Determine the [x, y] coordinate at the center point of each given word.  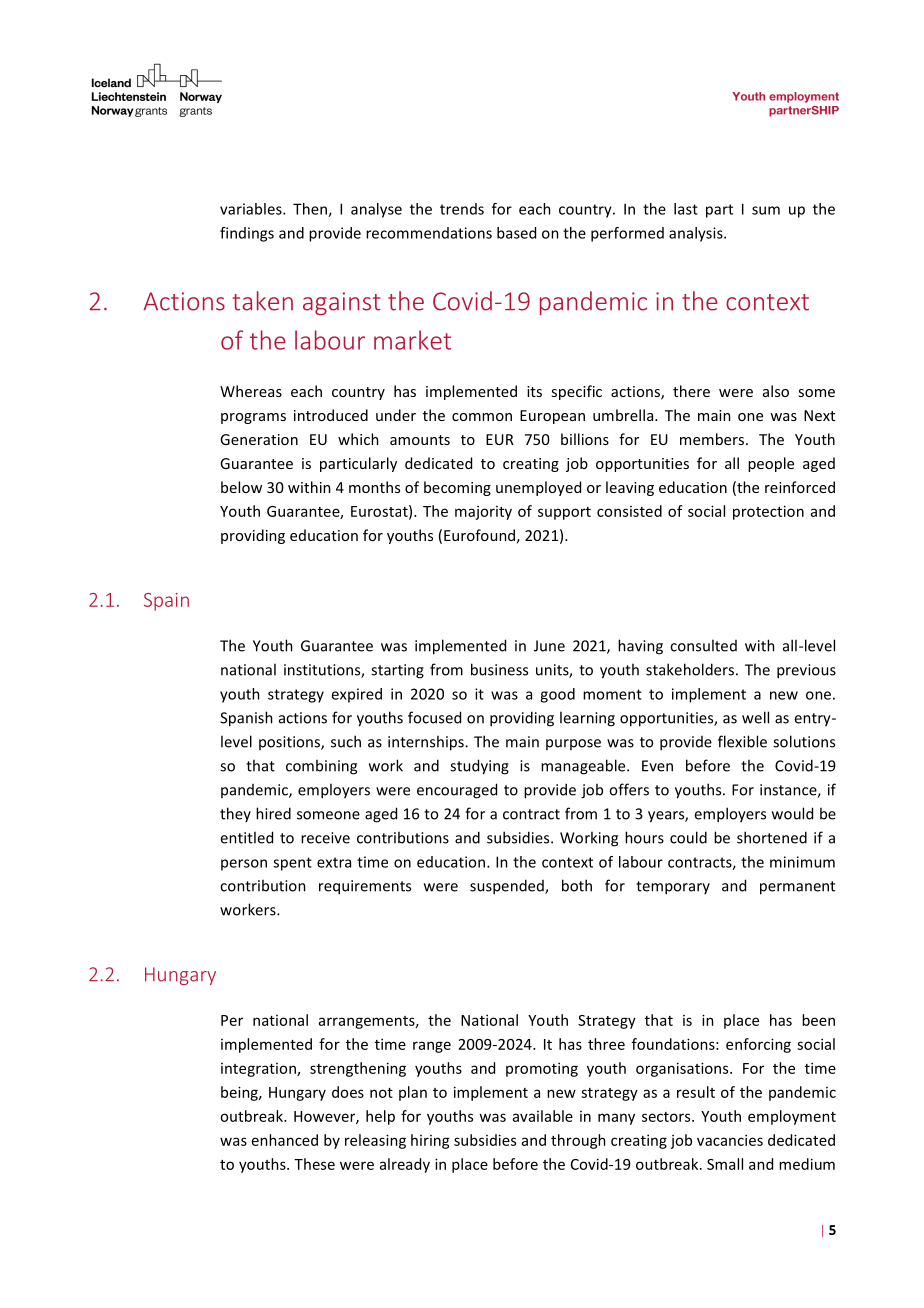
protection [768, 512]
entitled [246, 837]
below [241, 487]
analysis [697, 234]
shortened [772, 837]
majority [483, 513]
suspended [508, 887]
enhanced [285, 1140]
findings [247, 234]
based [516, 233]
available [543, 1116]
